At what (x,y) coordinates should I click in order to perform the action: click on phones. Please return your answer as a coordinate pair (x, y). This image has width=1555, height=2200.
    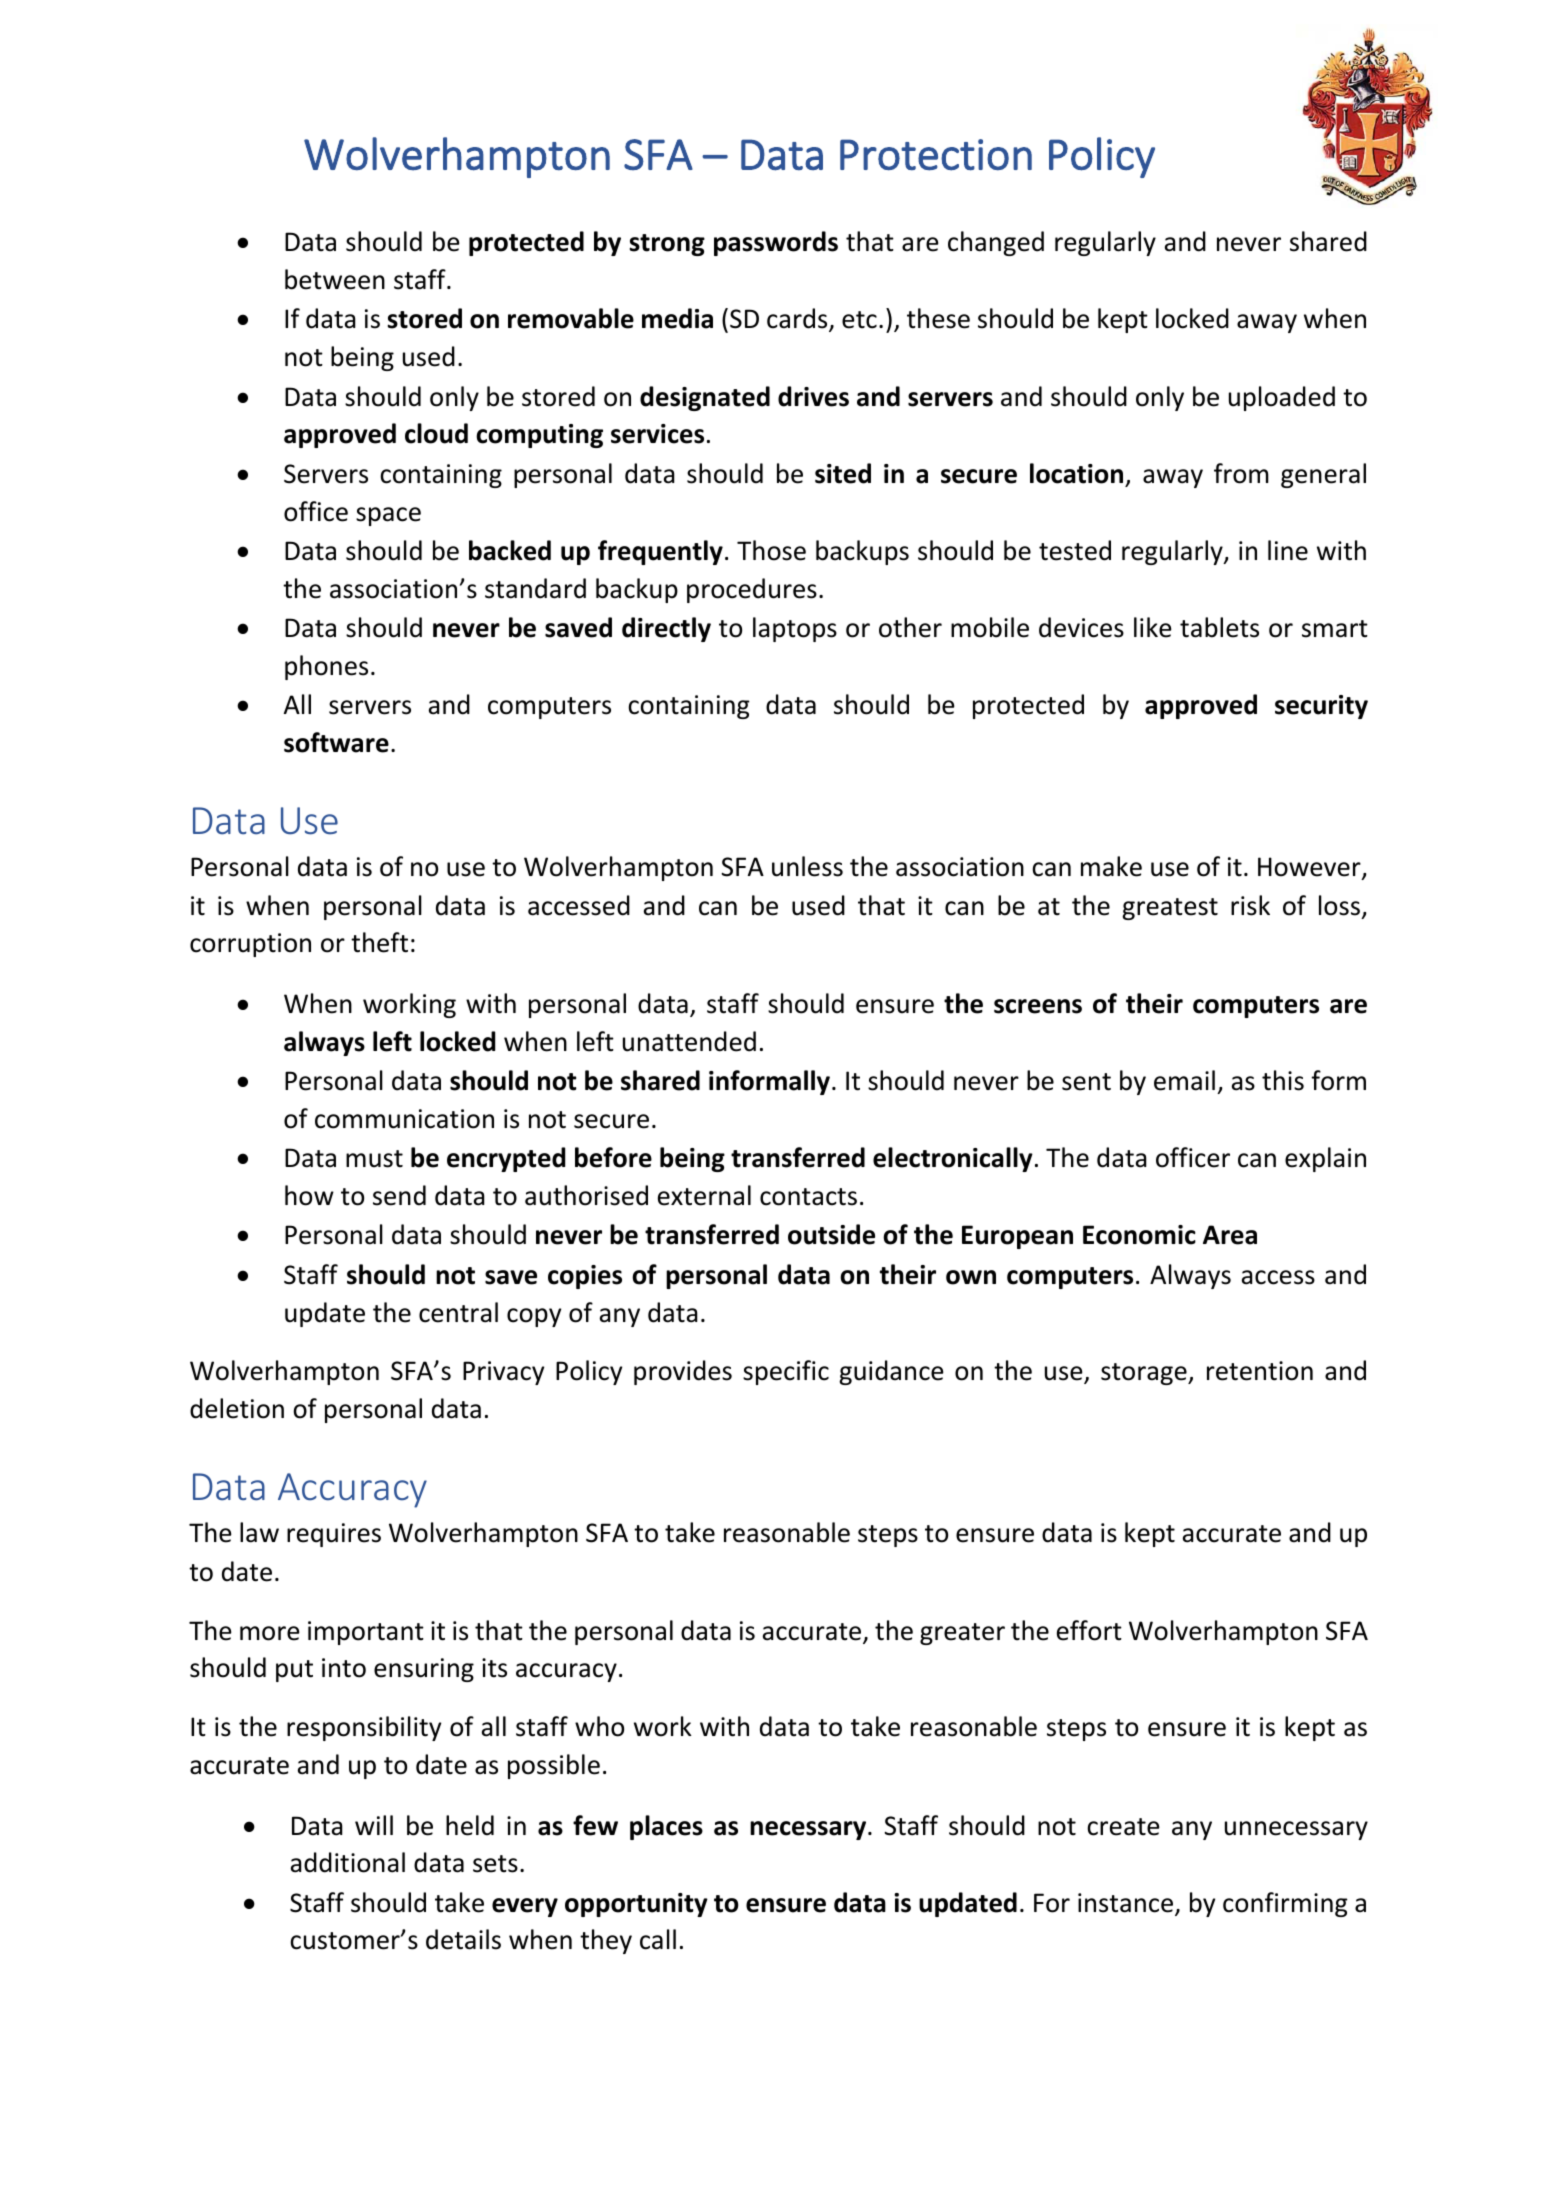
    Looking at the image, I should click on (326, 667).
